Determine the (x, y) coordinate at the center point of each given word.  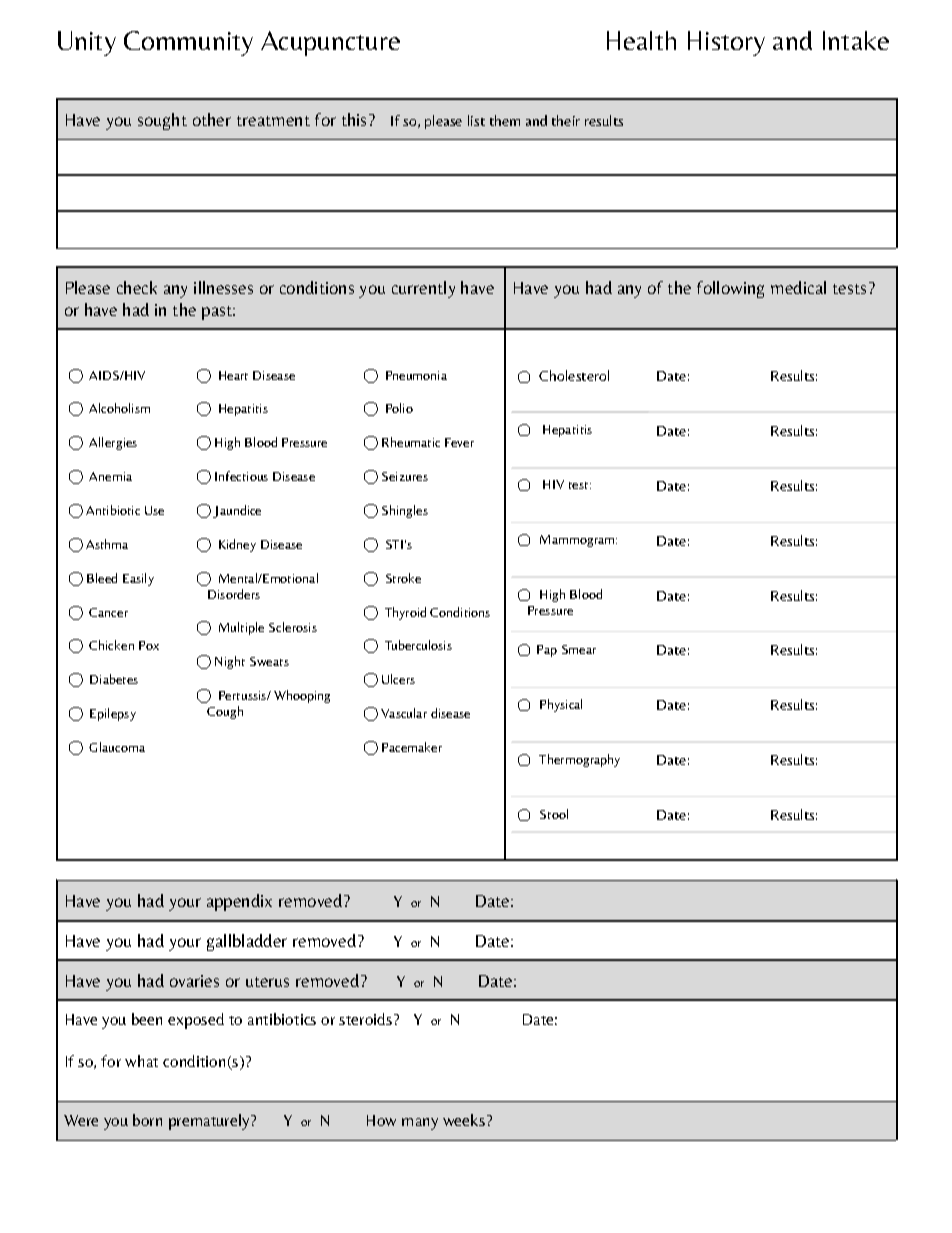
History (726, 43)
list (476, 120)
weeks (465, 1120)
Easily (138, 579)
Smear (579, 649)
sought (162, 121)
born (147, 1120)
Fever (459, 442)
